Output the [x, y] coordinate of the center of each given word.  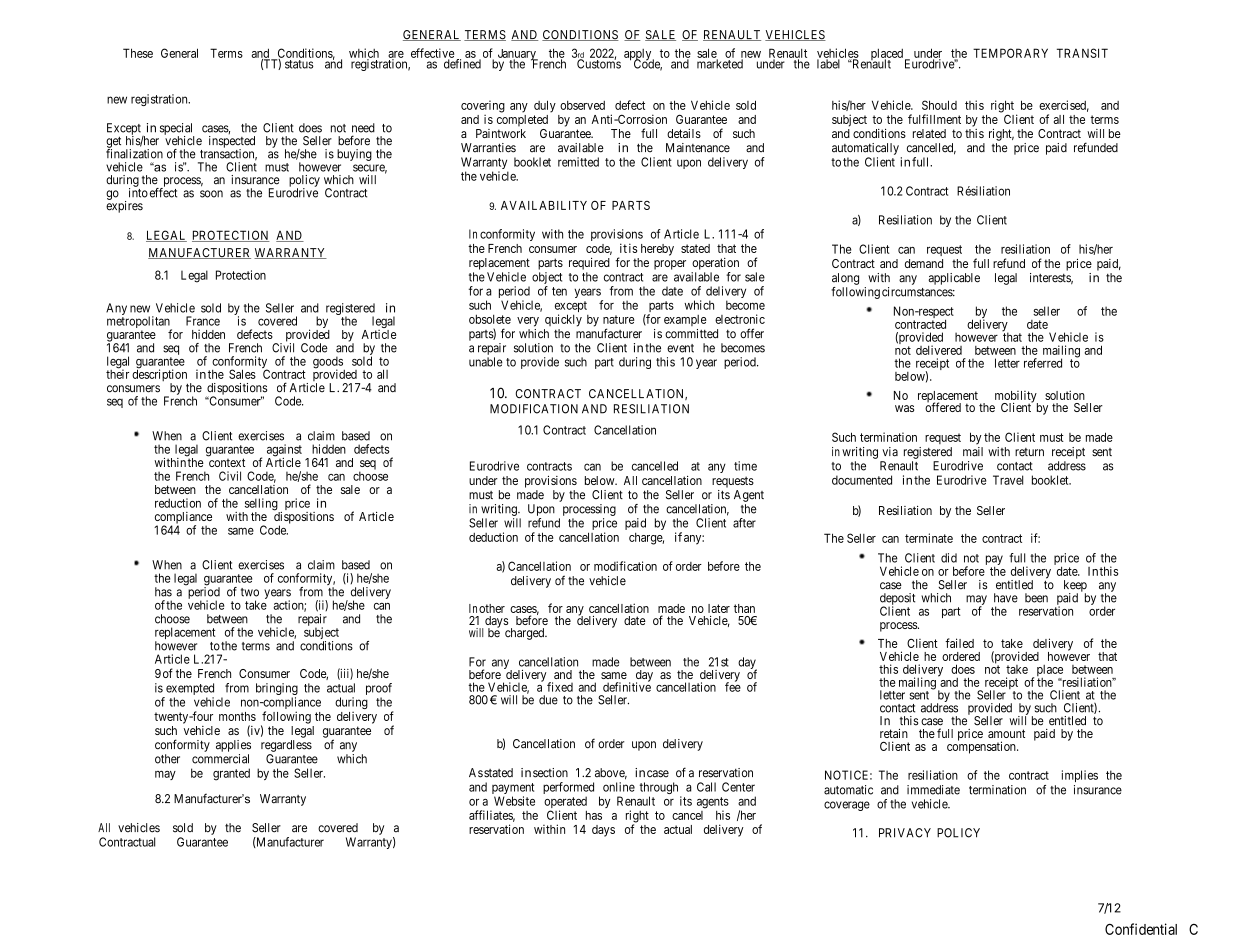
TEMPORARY [1010, 53]
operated [565, 803]
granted [231, 774]
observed [582, 105]
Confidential [1141, 929]
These [138, 53]
